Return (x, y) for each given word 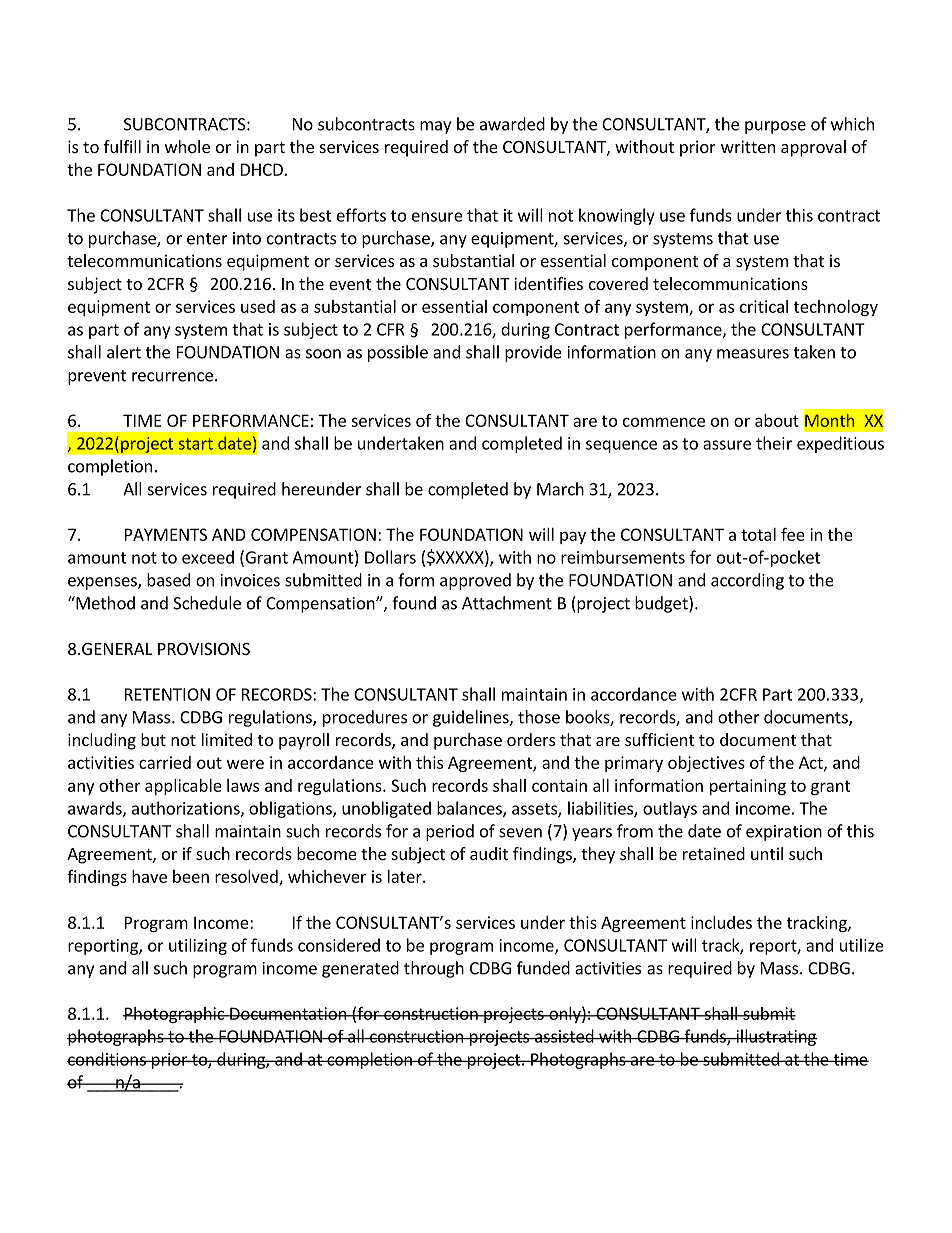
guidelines (472, 718)
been (191, 876)
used (258, 306)
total (758, 534)
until (767, 853)
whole (187, 146)
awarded (512, 124)
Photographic (175, 1015)
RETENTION (167, 694)
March (560, 489)
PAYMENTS (166, 534)
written (748, 146)
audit (489, 853)
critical (764, 306)
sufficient (659, 739)
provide (533, 353)
